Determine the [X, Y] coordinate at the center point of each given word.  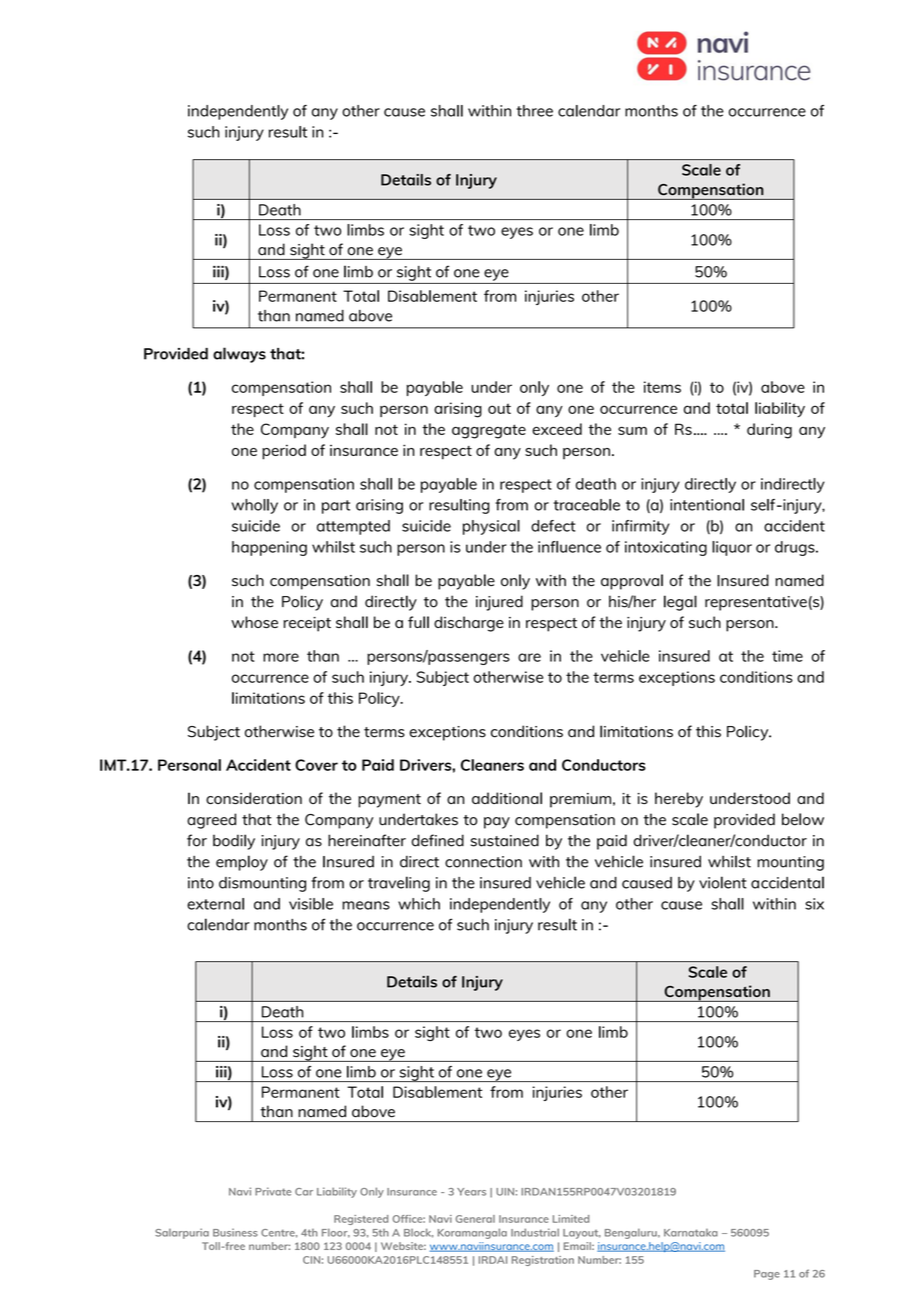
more [281, 657]
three [534, 111]
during [769, 431]
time [787, 656]
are [529, 657]
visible [311, 904]
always [239, 355]
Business [235, 1232]
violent [723, 882]
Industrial [535, 1232]
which [419, 904]
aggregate [489, 431]
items [662, 387]
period [284, 452]
